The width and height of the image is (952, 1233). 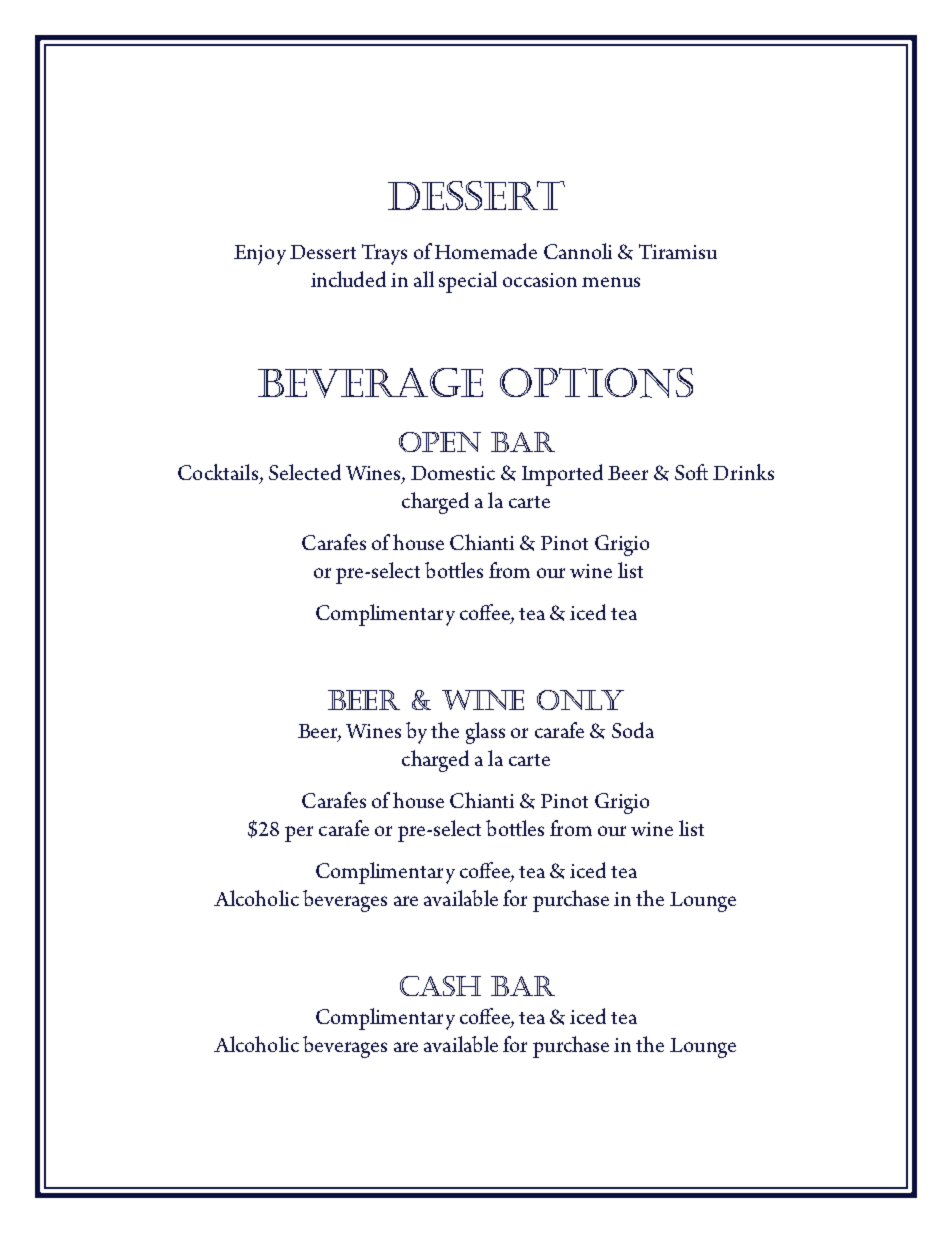 I want to click on included, so click(x=348, y=279).
